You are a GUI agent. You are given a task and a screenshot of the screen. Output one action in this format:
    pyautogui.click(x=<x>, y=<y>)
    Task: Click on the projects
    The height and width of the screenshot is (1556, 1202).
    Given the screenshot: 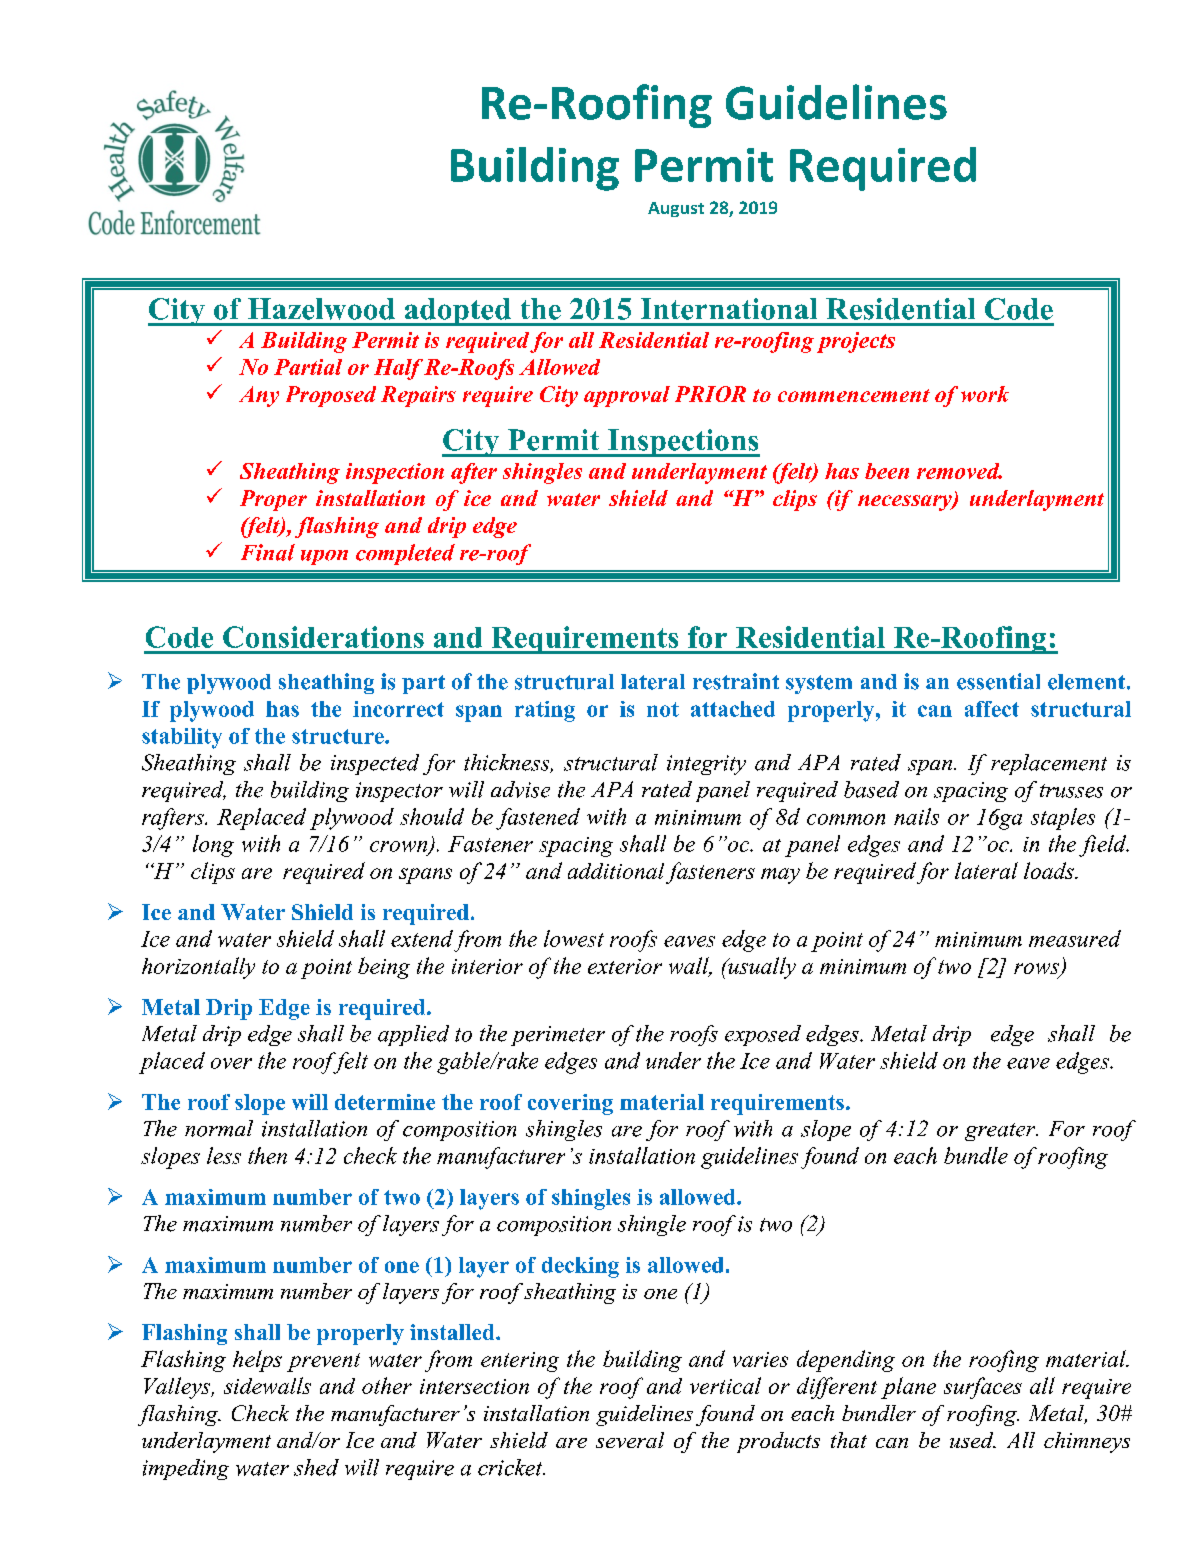 What is the action you would take?
    pyautogui.click(x=856, y=342)
